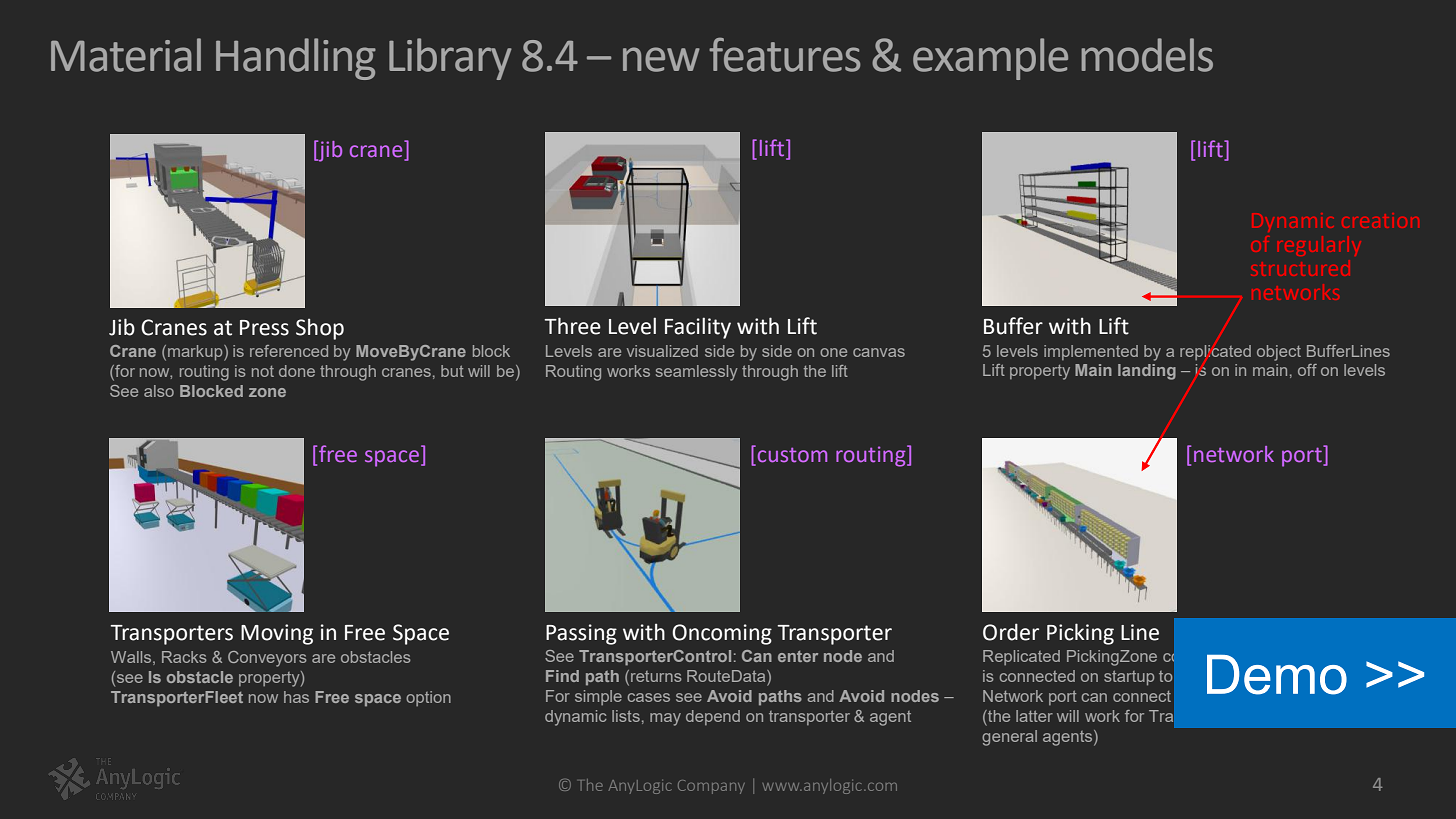  What do you see at coordinates (296, 697) in the screenshot?
I see `has` at bounding box center [296, 697].
